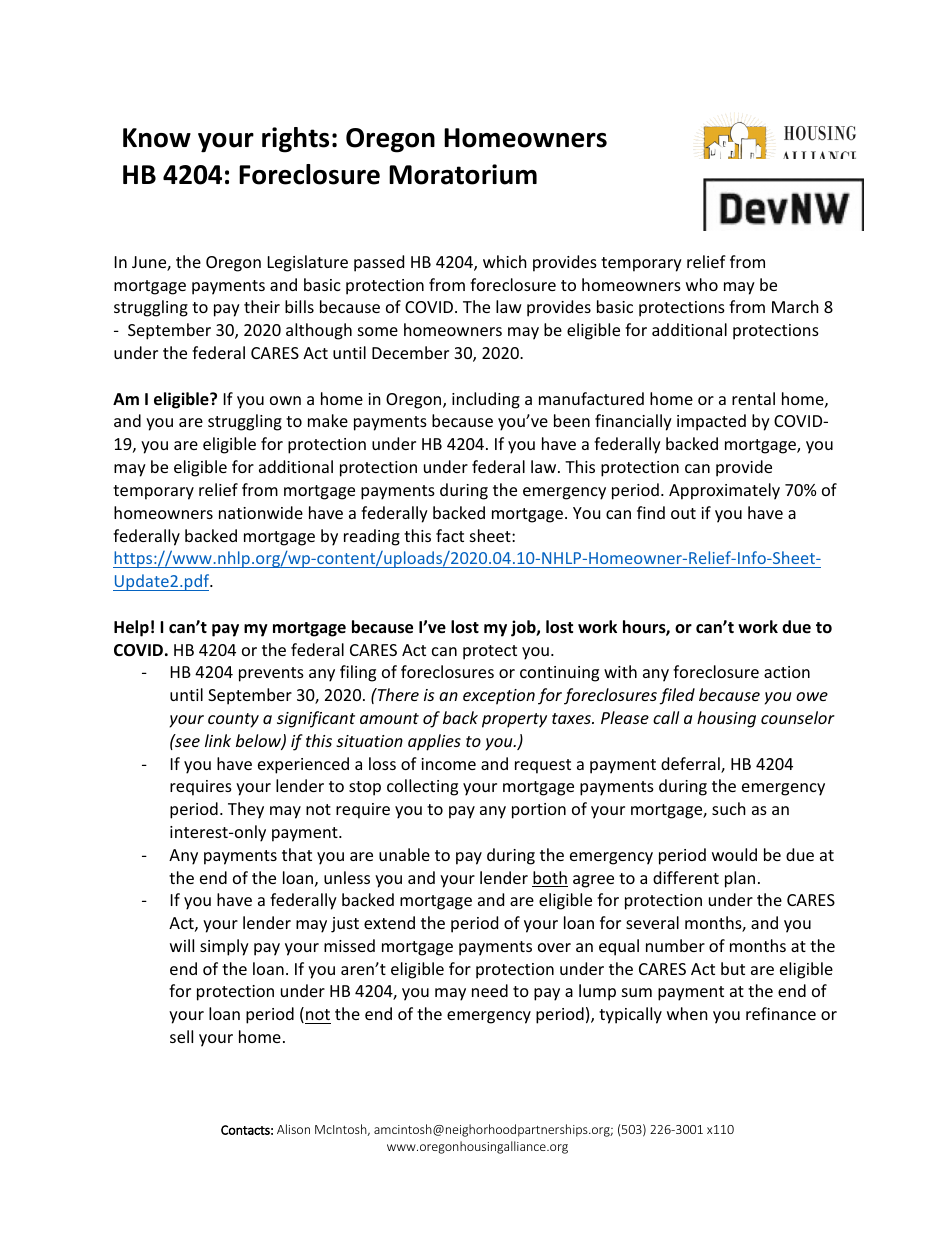  What do you see at coordinates (490, 990) in the screenshot?
I see `need` at bounding box center [490, 990].
